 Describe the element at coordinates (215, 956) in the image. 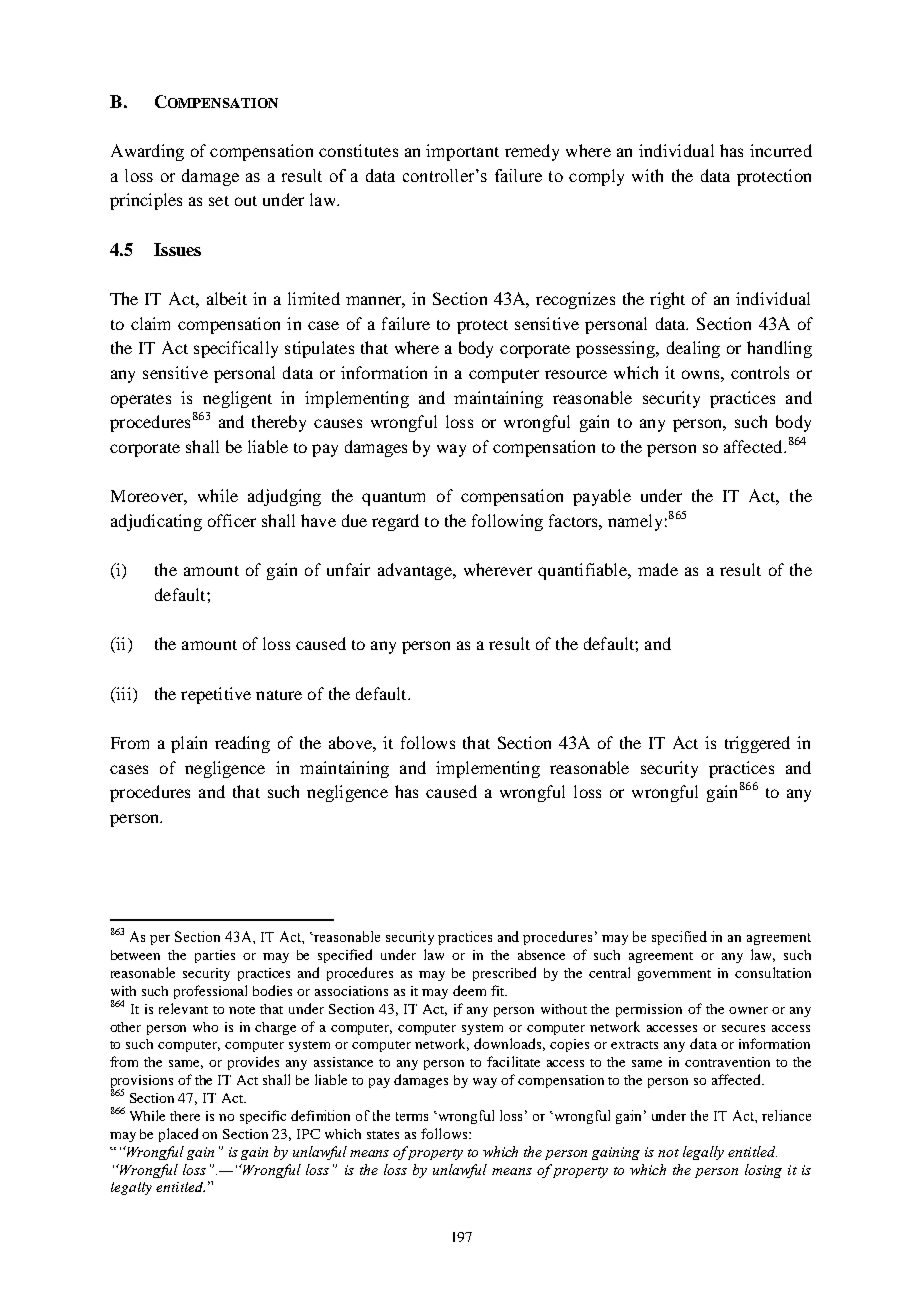

I see `parties` at that location.
